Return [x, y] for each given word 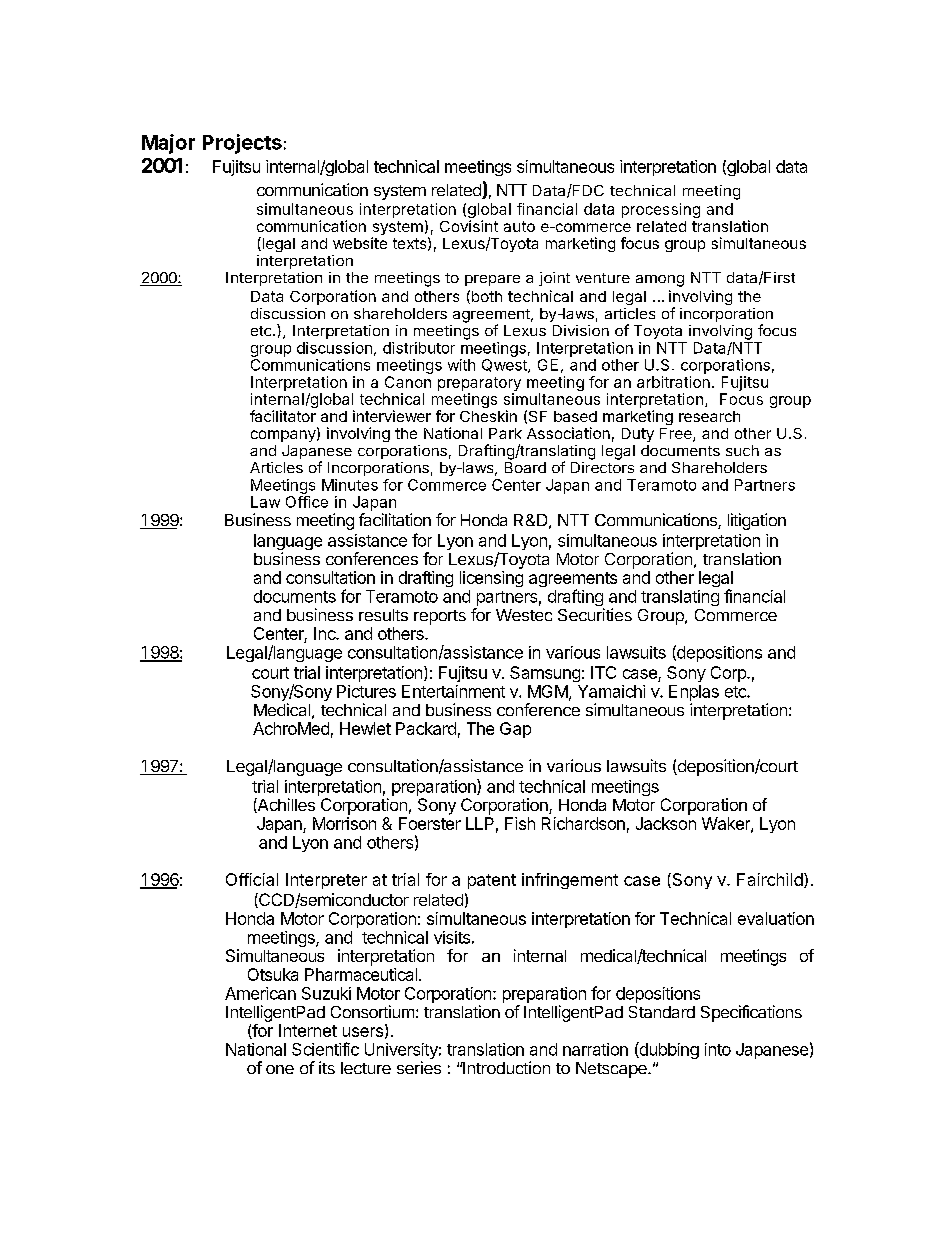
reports [440, 617]
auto [519, 226]
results [383, 615]
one [280, 1069]
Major [168, 144]
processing [661, 210]
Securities [595, 614]
